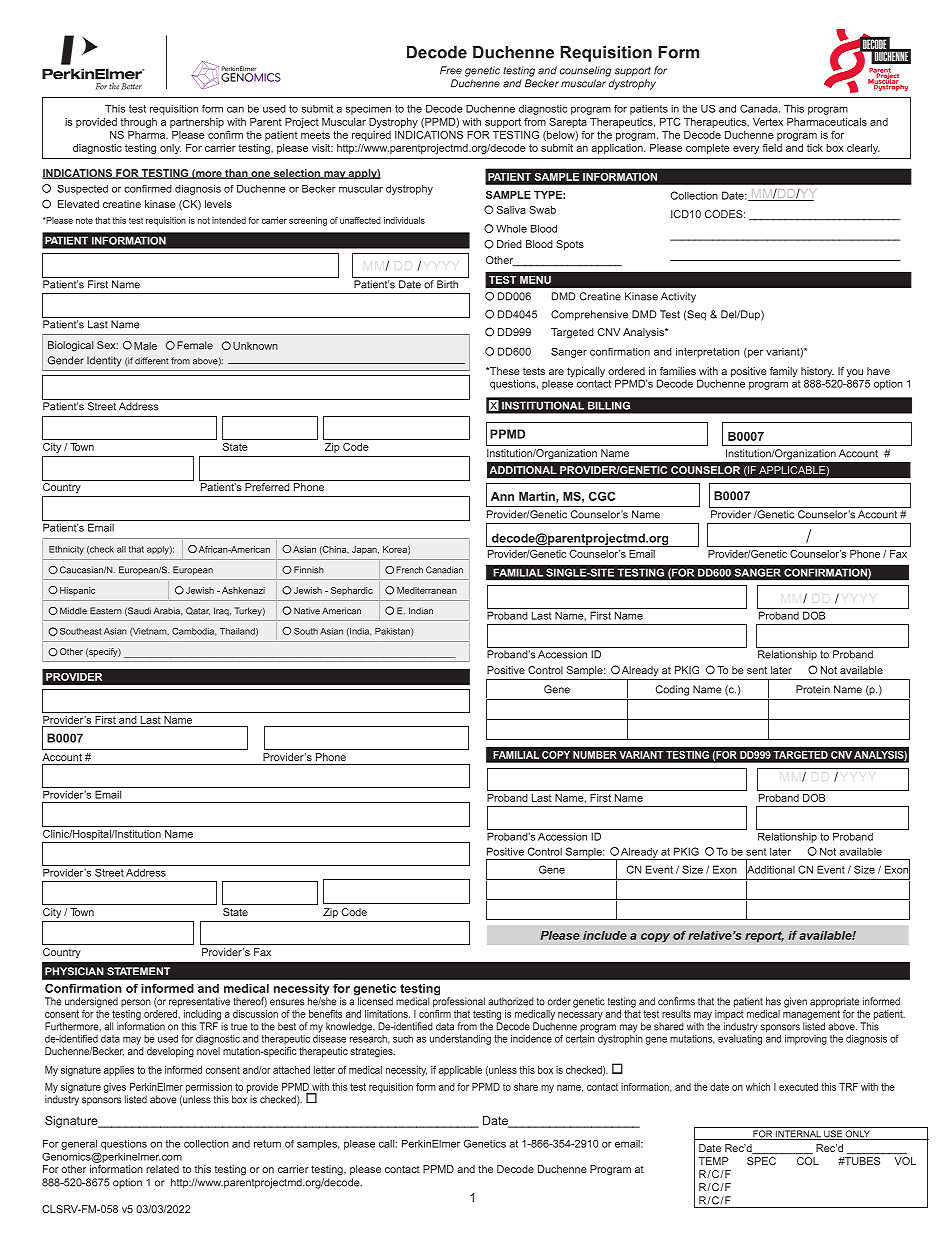 Image resolution: width=952 pixels, height=1233 pixels. Describe the element at coordinates (162, 1169) in the page. I see `related` at that location.
